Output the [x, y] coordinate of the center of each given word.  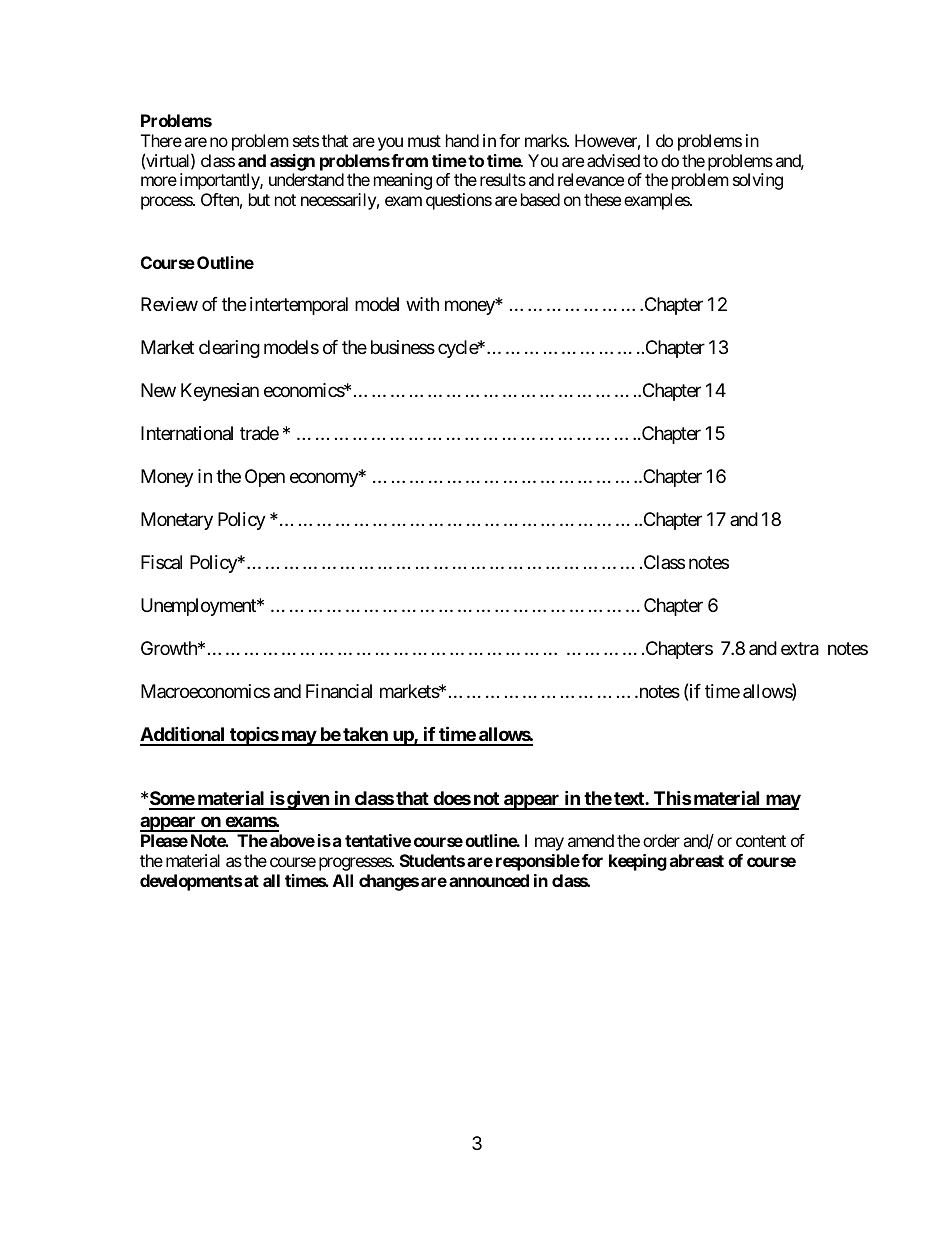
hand [462, 140]
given [308, 800]
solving [758, 181]
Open [265, 478]
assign [292, 162]
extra [800, 649]
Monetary [177, 521]
